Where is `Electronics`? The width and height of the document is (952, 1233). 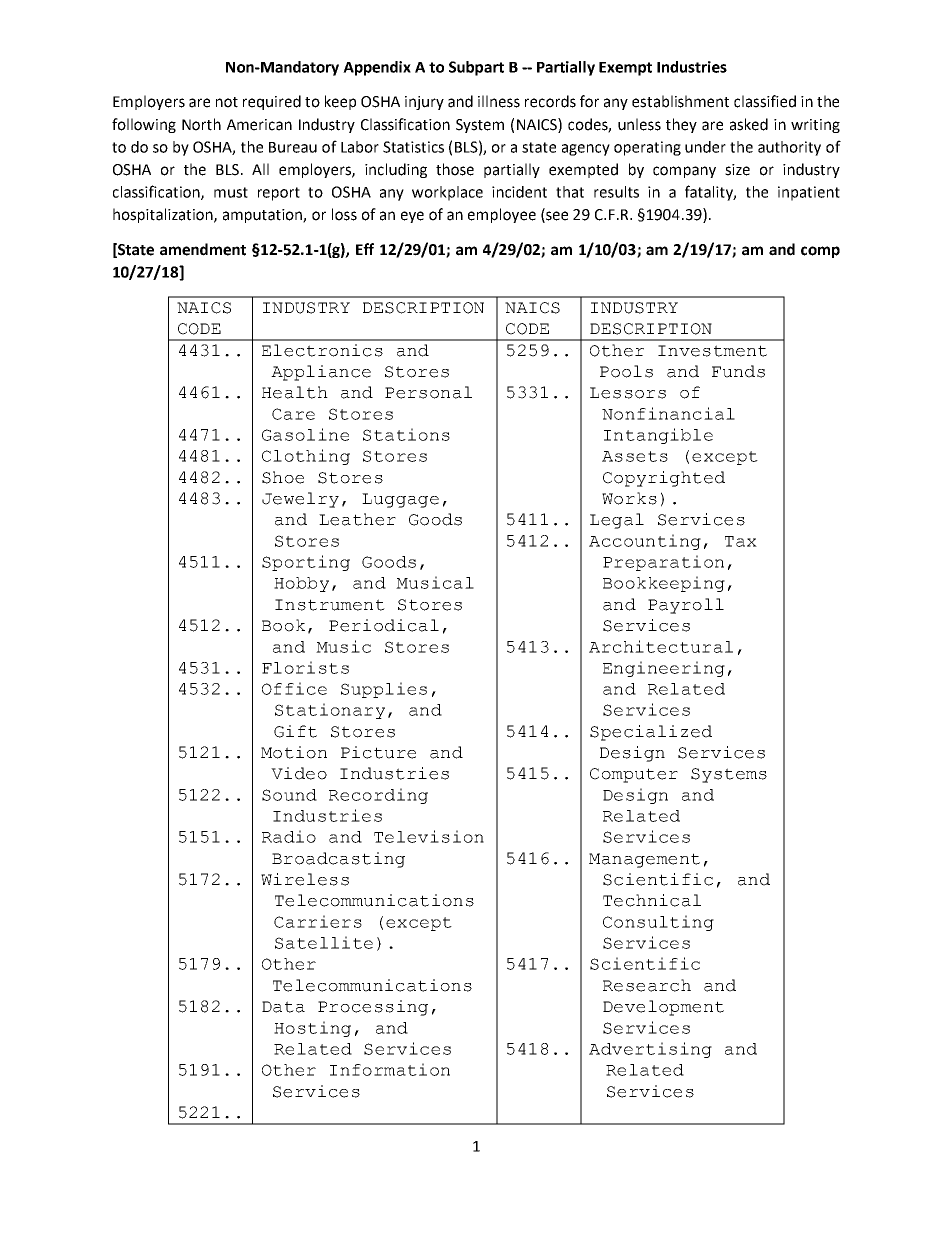 Electronics is located at coordinates (322, 350).
